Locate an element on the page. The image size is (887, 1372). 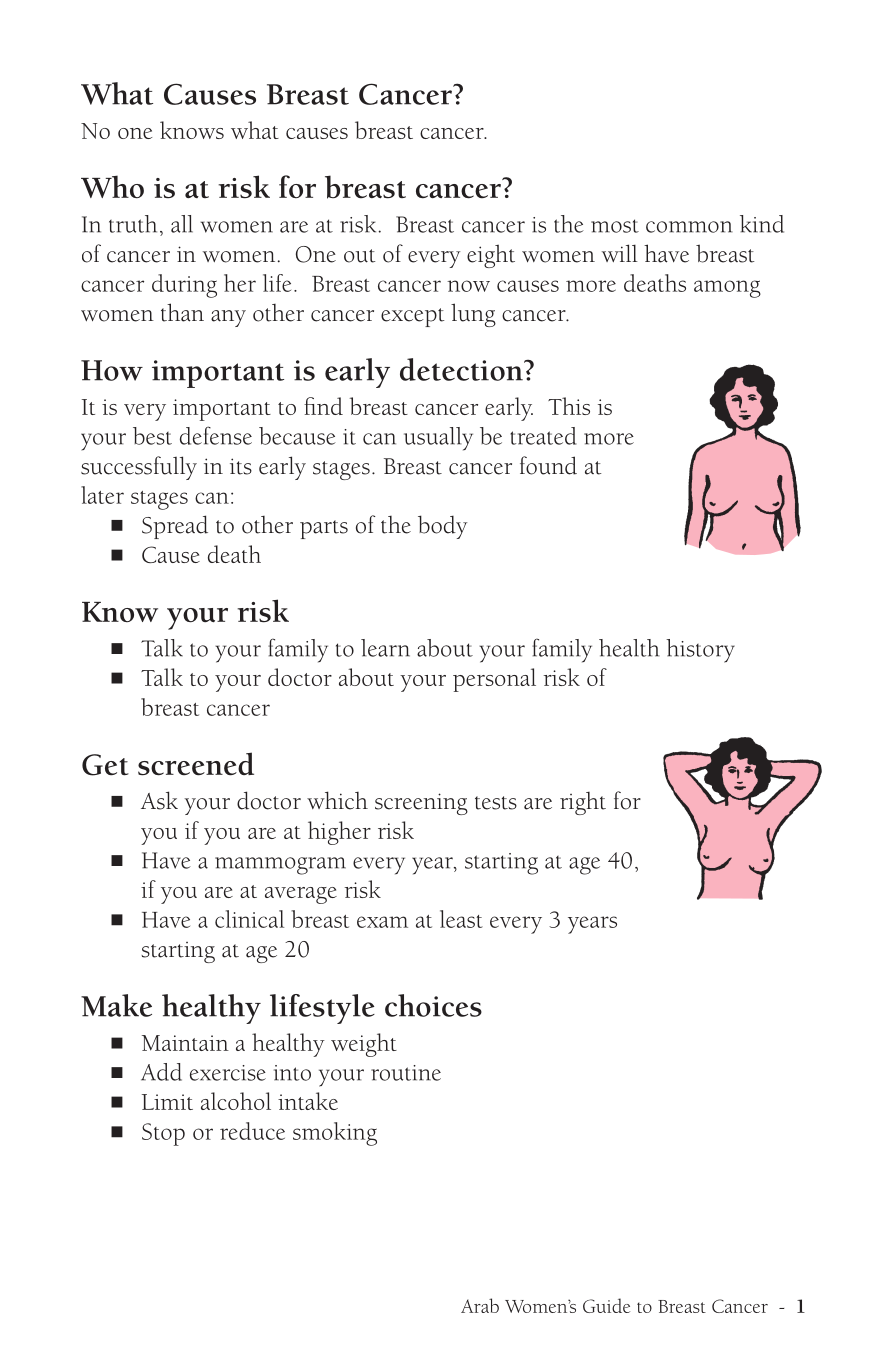
usually is located at coordinates (438, 439).
